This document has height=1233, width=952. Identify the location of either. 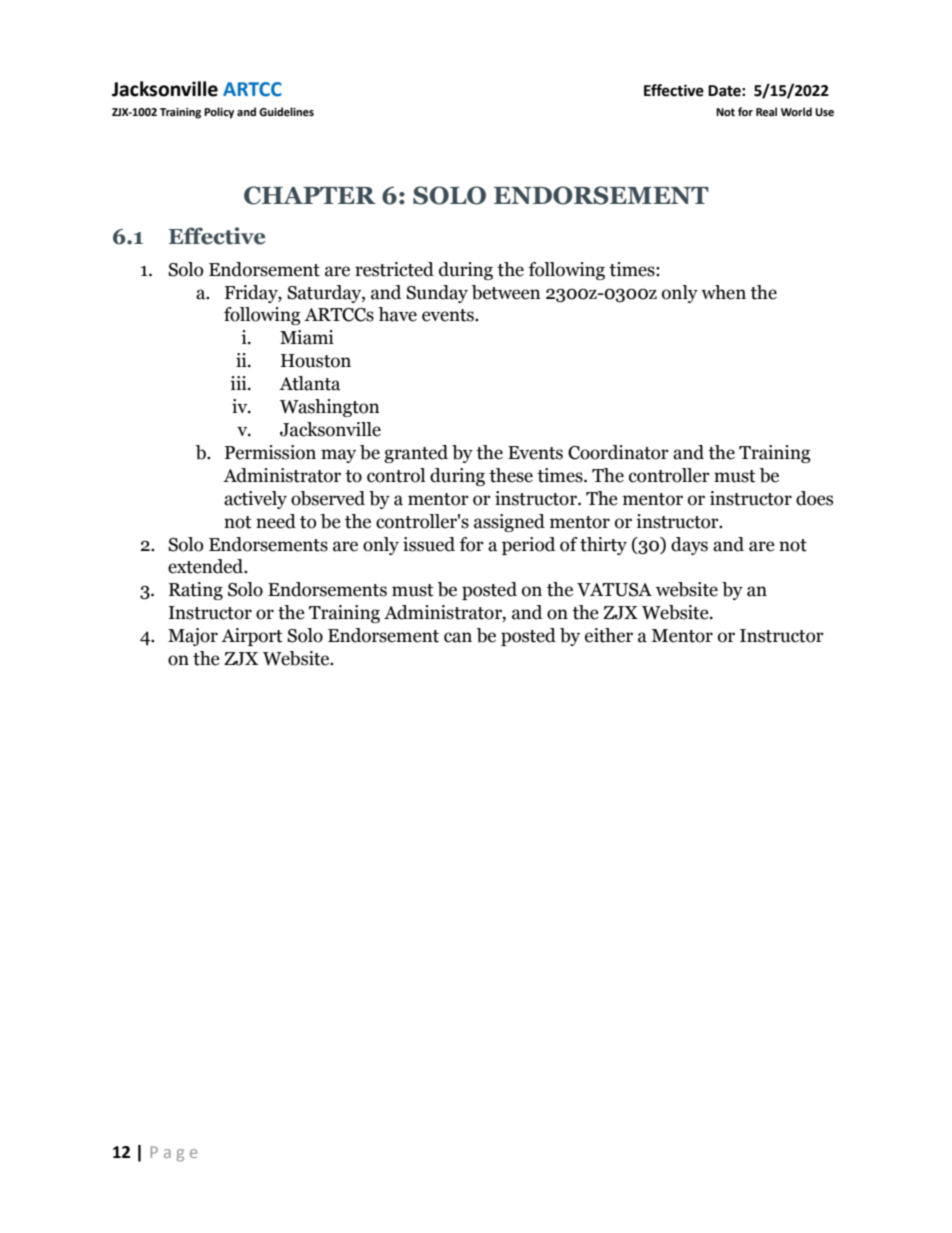
(609, 635).
